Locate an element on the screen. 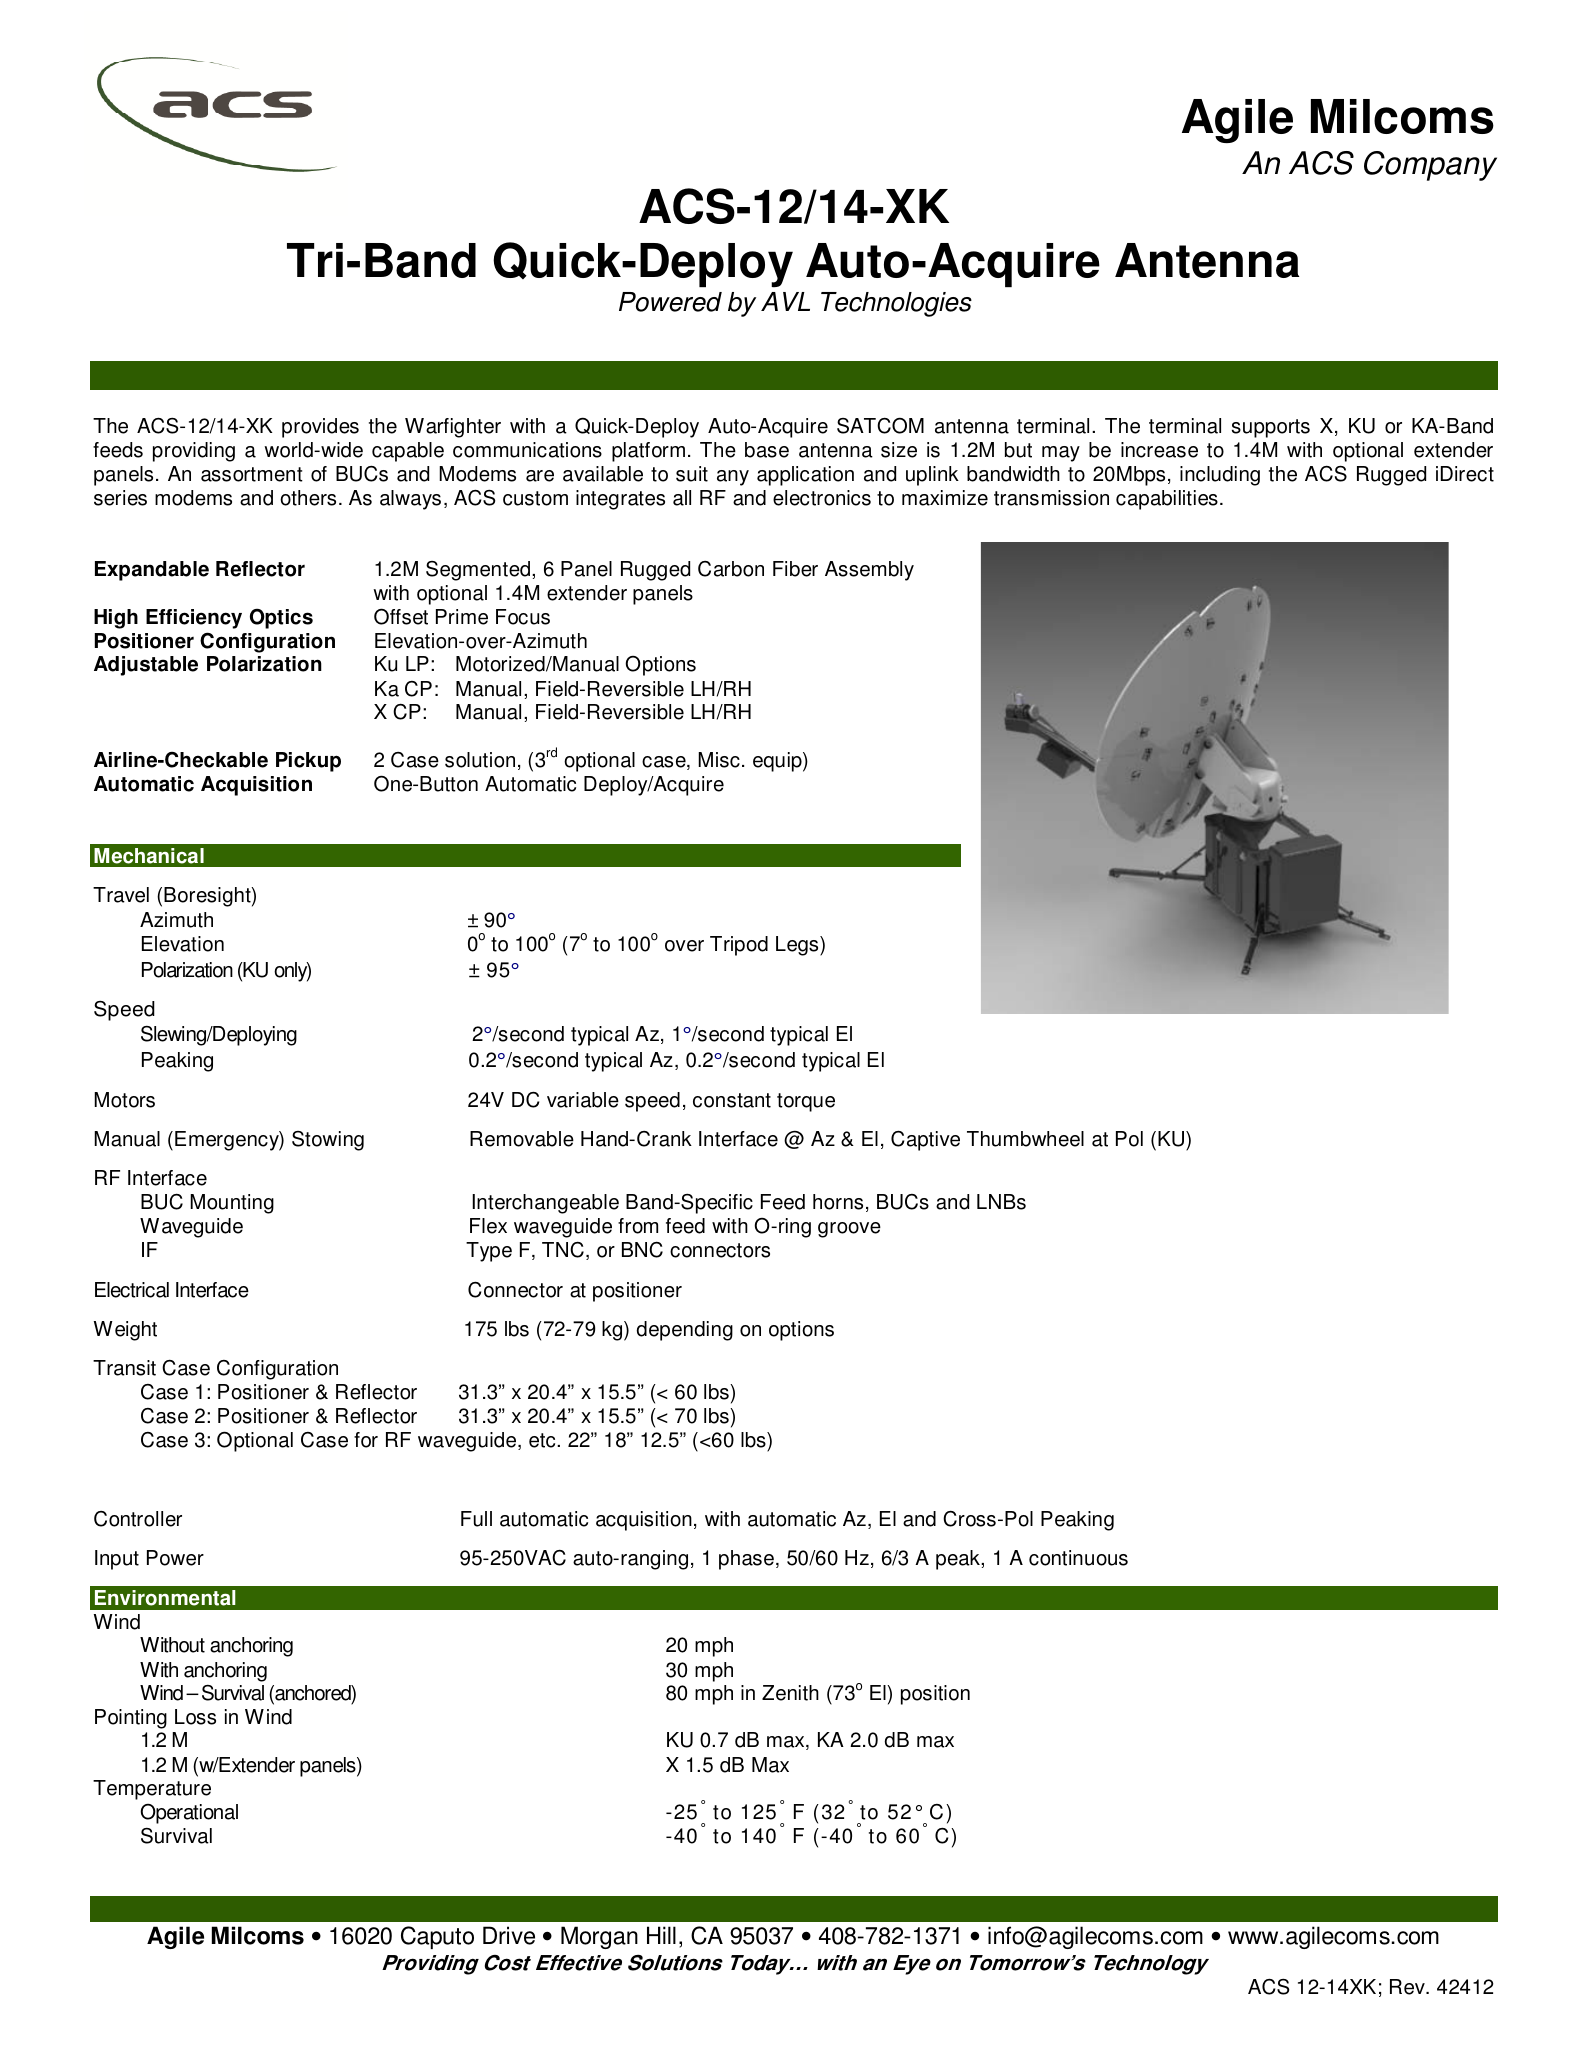 This screenshot has width=1588, height=2055. Operational is located at coordinates (189, 1814).
